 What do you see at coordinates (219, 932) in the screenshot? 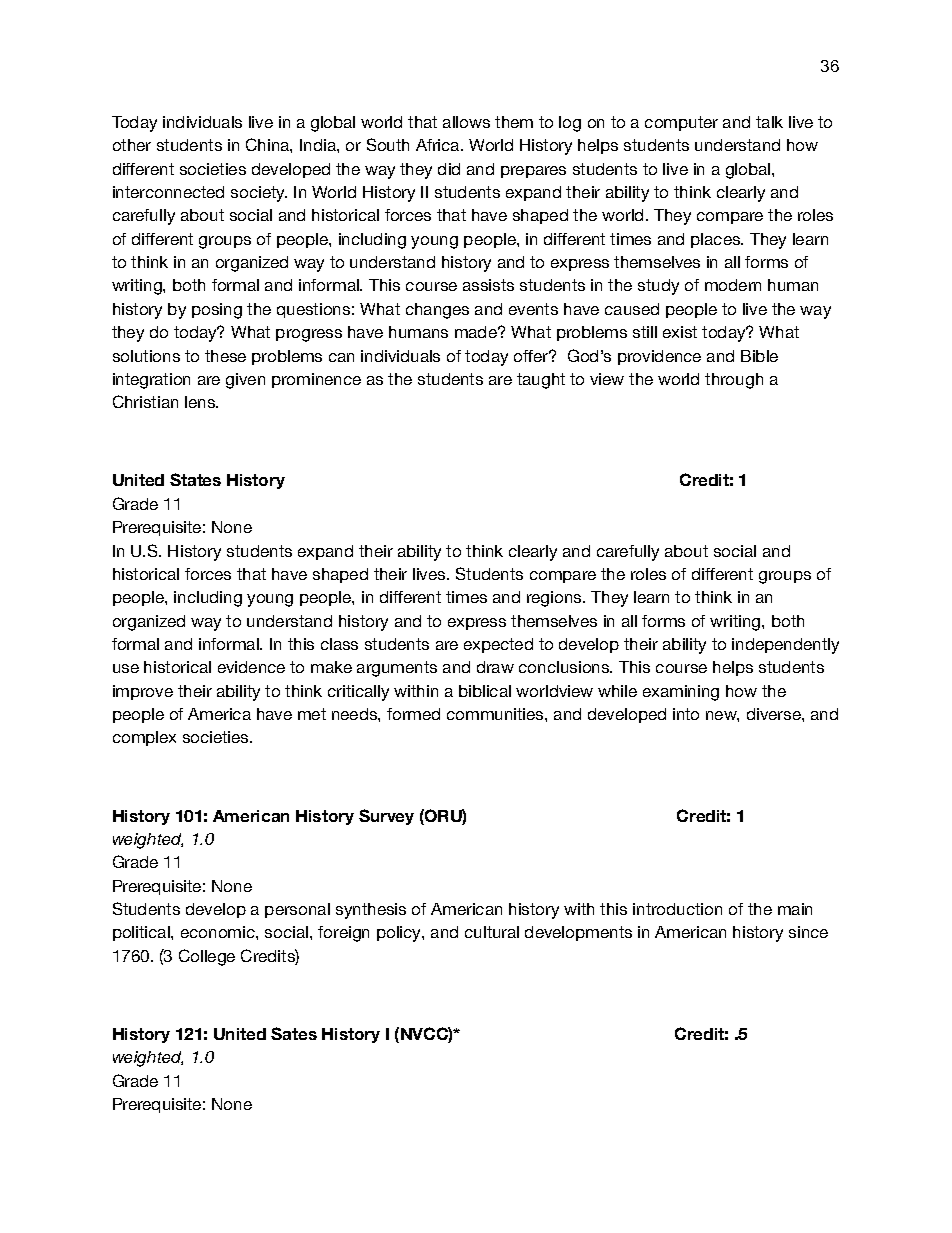
I see `economic` at bounding box center [219, 932].
